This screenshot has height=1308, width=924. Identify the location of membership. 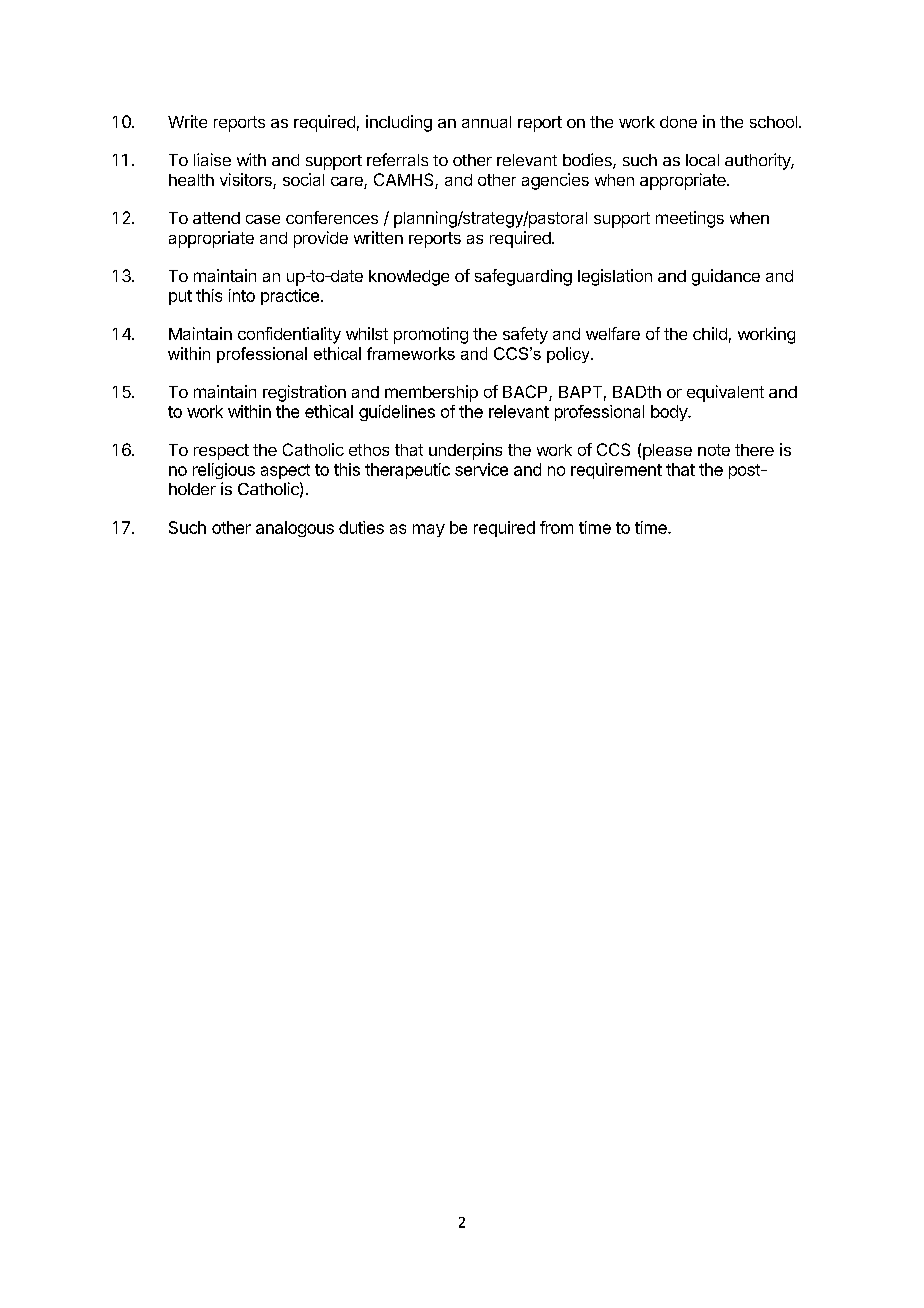
(431, 393).
